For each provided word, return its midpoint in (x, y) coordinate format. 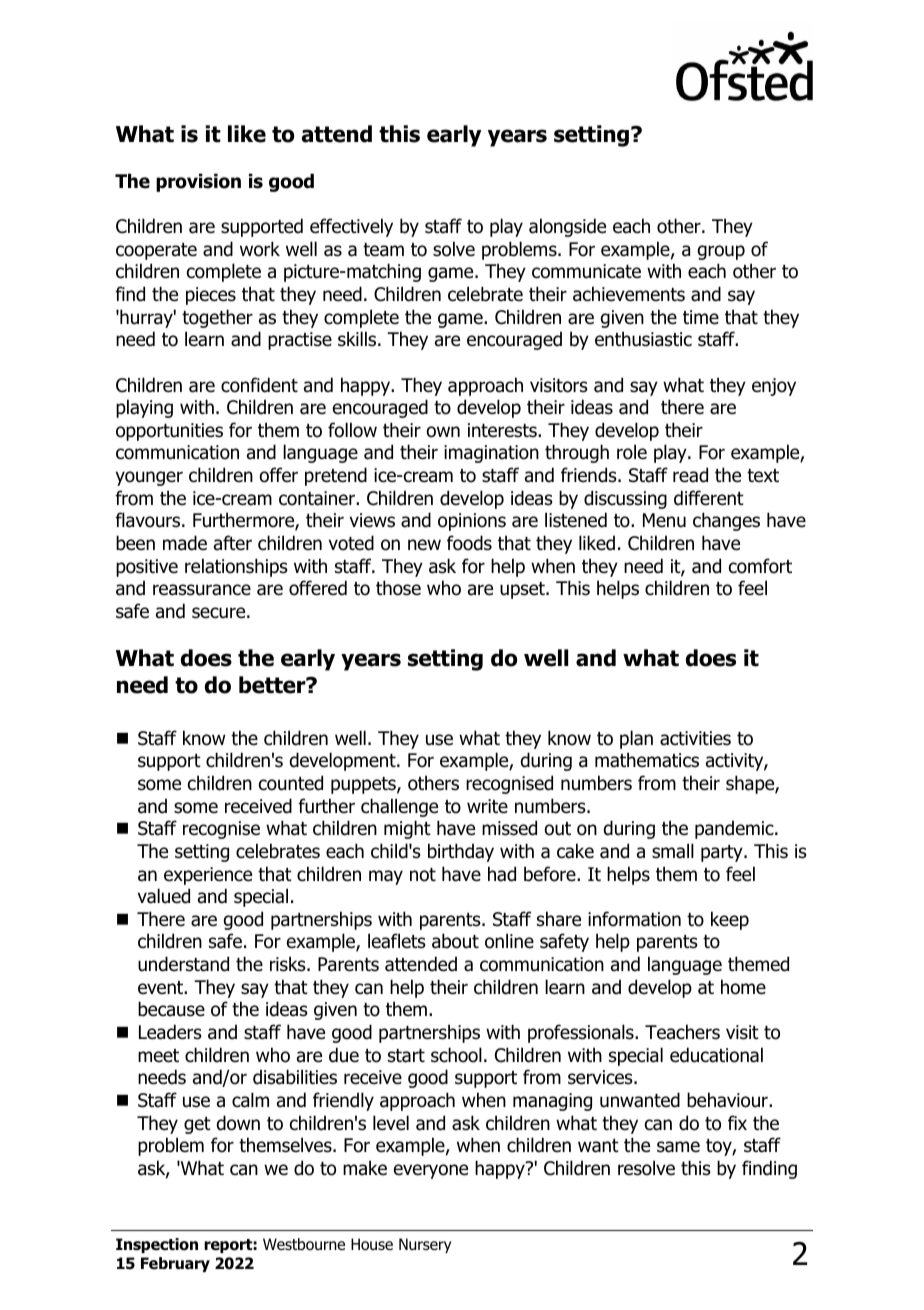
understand (183, 964)
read (690, 475)
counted (291, 783)
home (743, 987)
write (487, 806)
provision (198, 182)
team (383, 250)
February (175, 1264)
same (678, 1147)
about (455, 941)
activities (695, 738)
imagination (491, 454)
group (721, 252)
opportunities (169, 432)
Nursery (425, 1245)
